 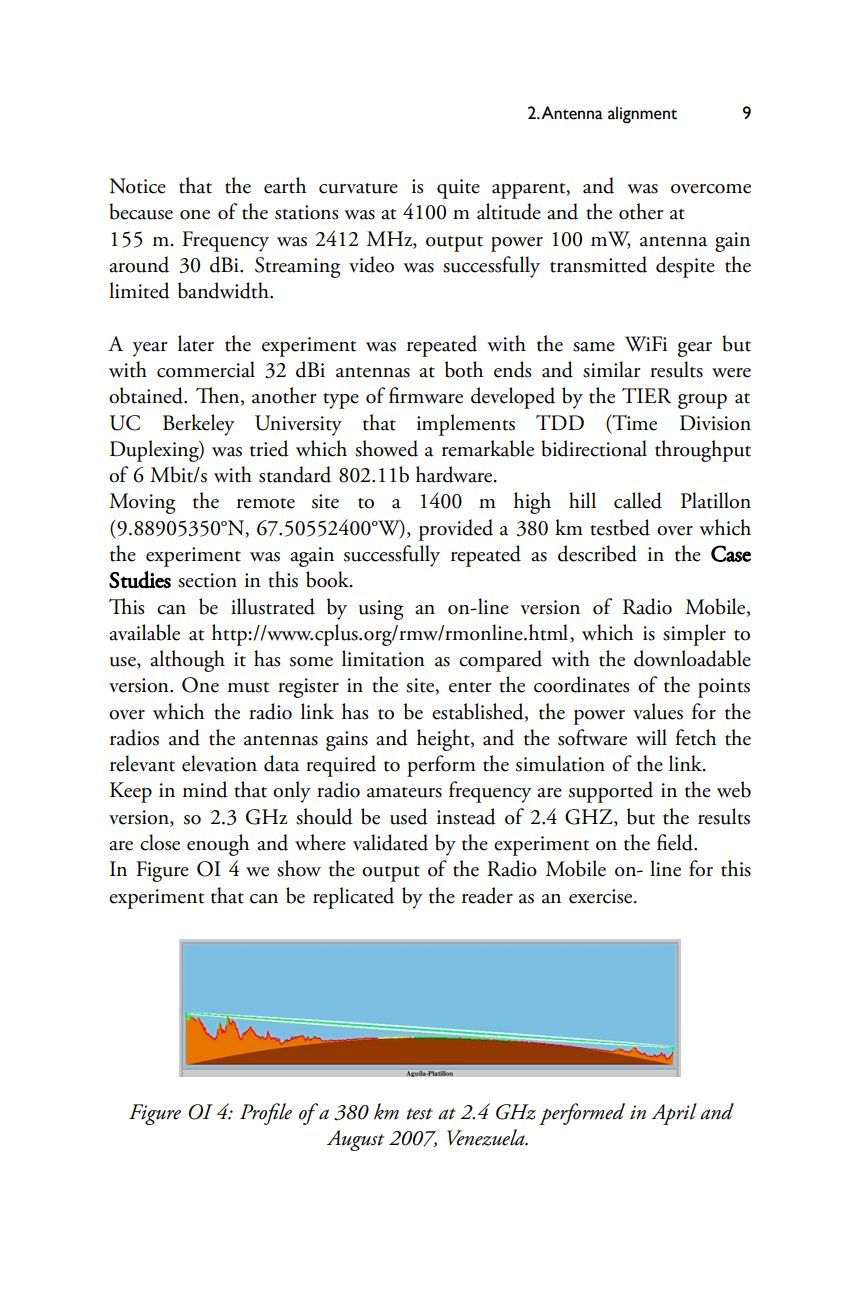 What do you see at coordinates (187, 661) in the screenshot?
I see `although` at bounding box center [187, 661].
